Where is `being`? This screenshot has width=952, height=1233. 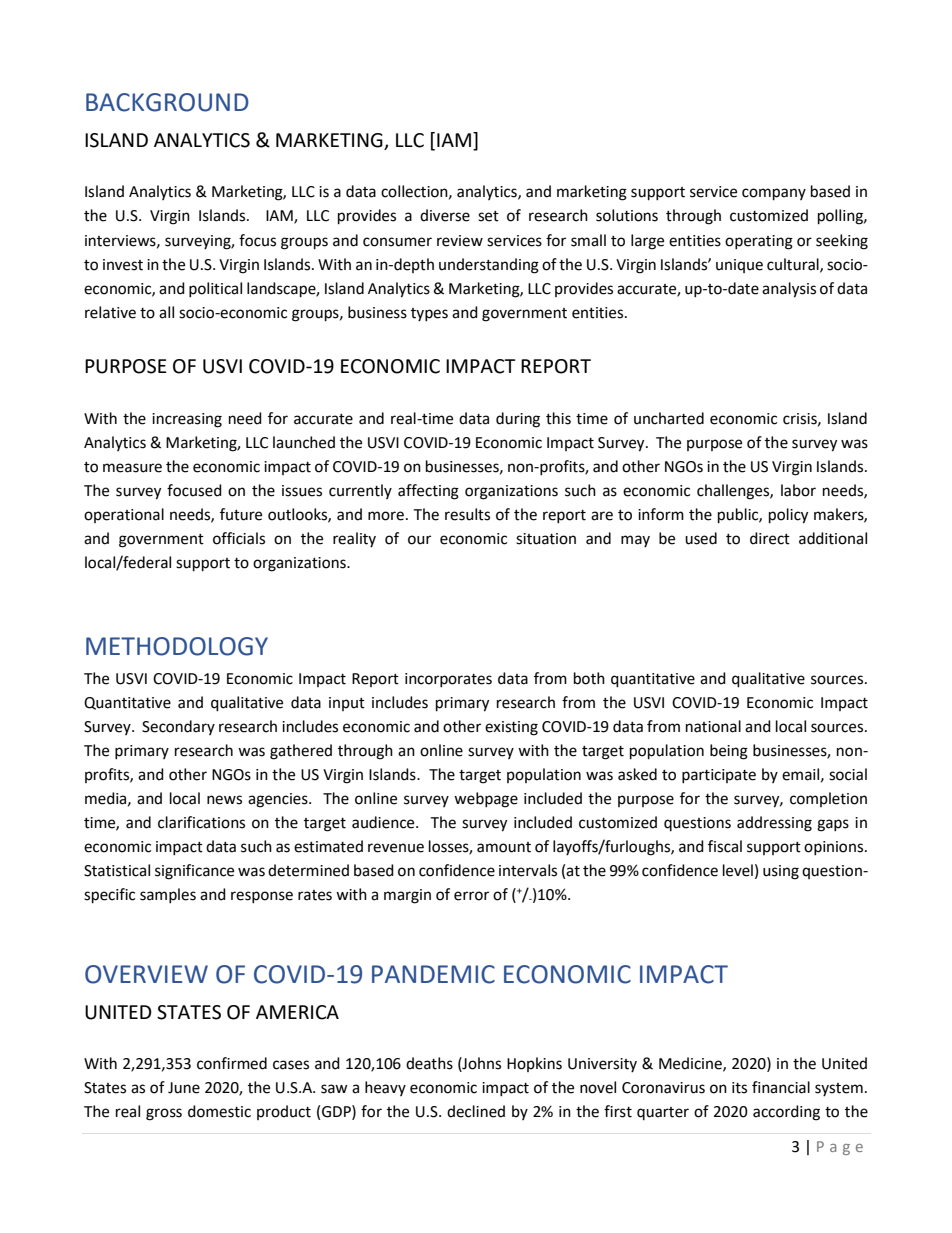 being is located at coordinates (729, 752).
